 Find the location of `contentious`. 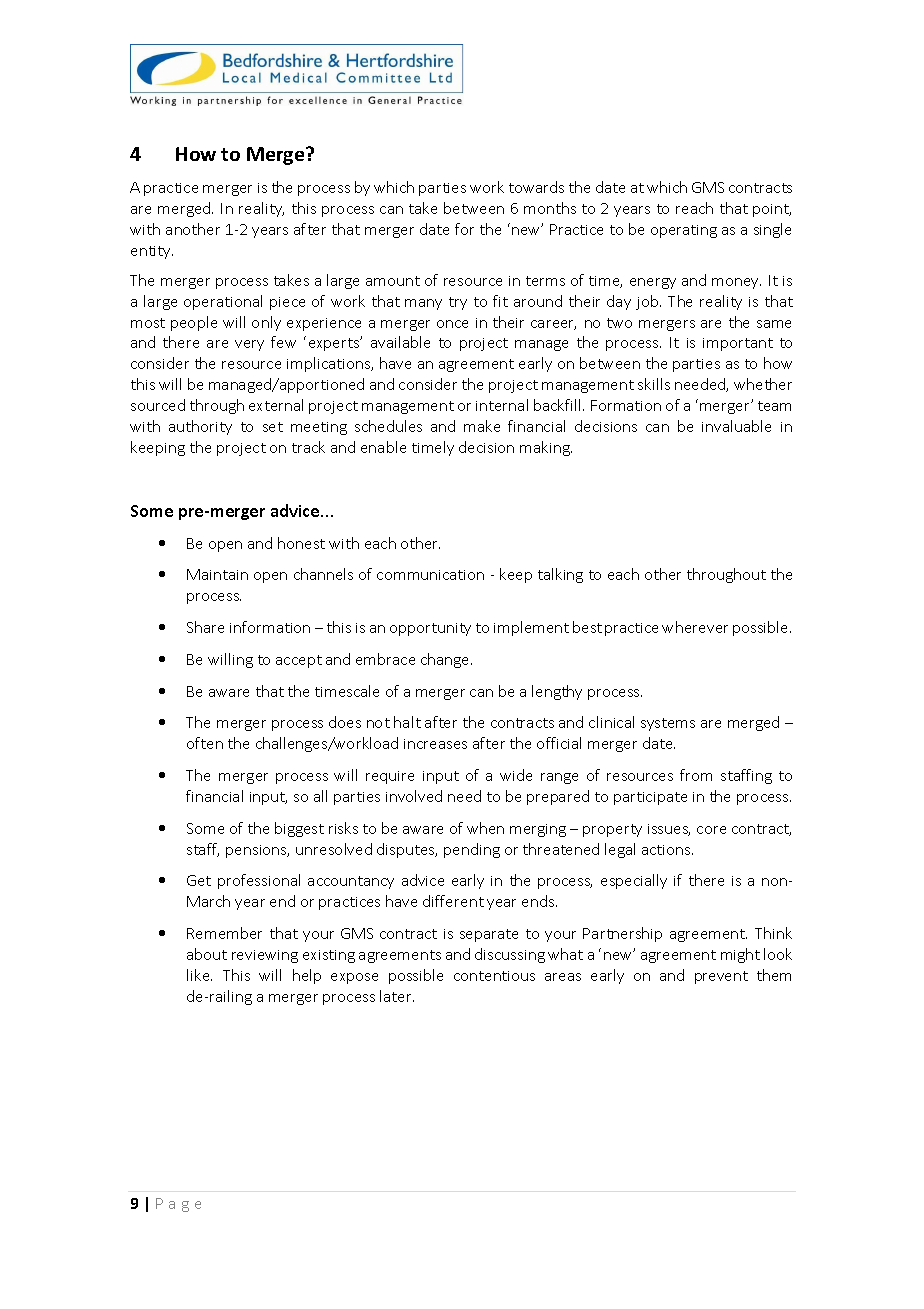

contentious is located at coordinates (494, 976).
